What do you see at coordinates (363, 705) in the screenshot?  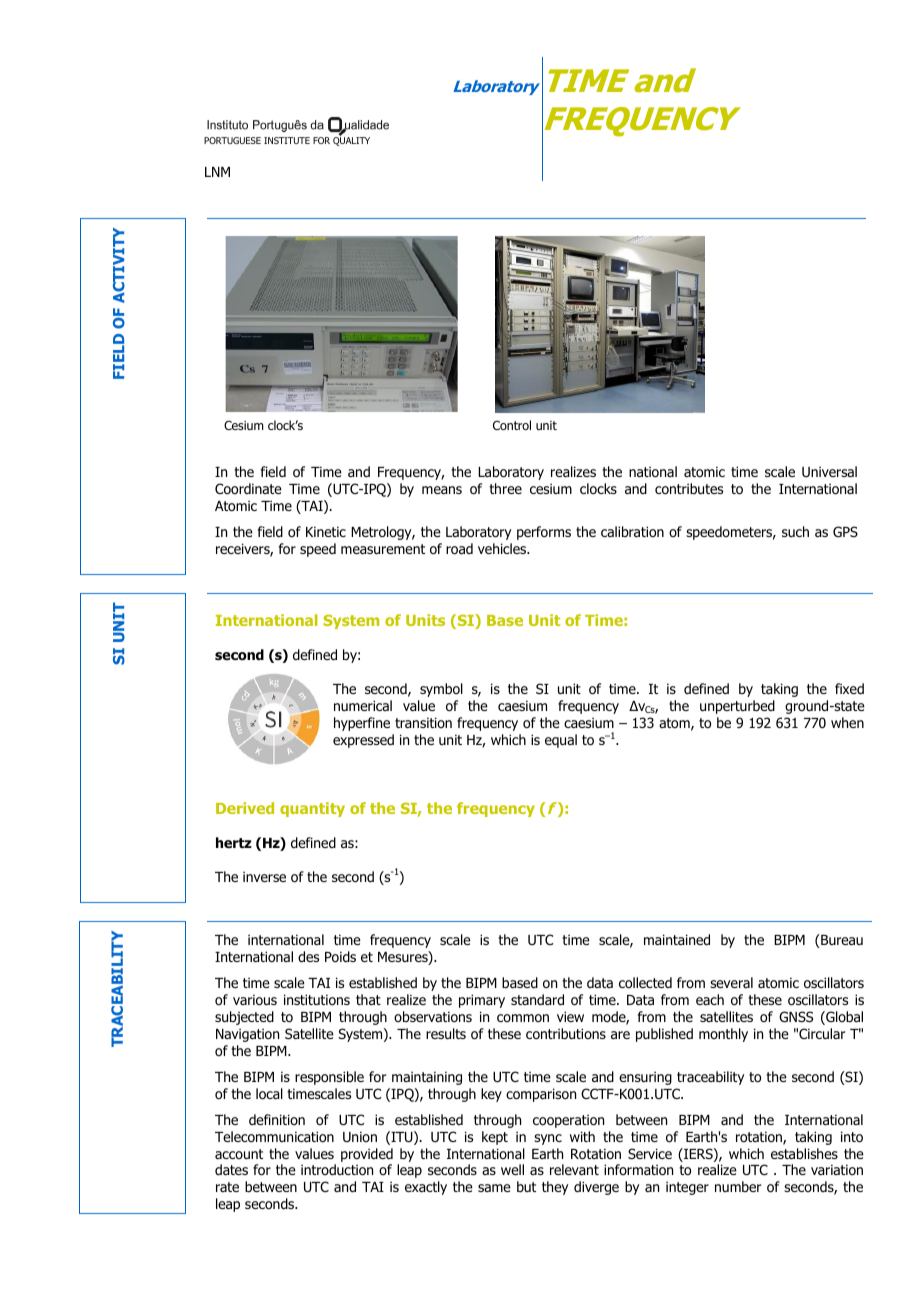 I see `numerical` at bounding box center [363, 705].
